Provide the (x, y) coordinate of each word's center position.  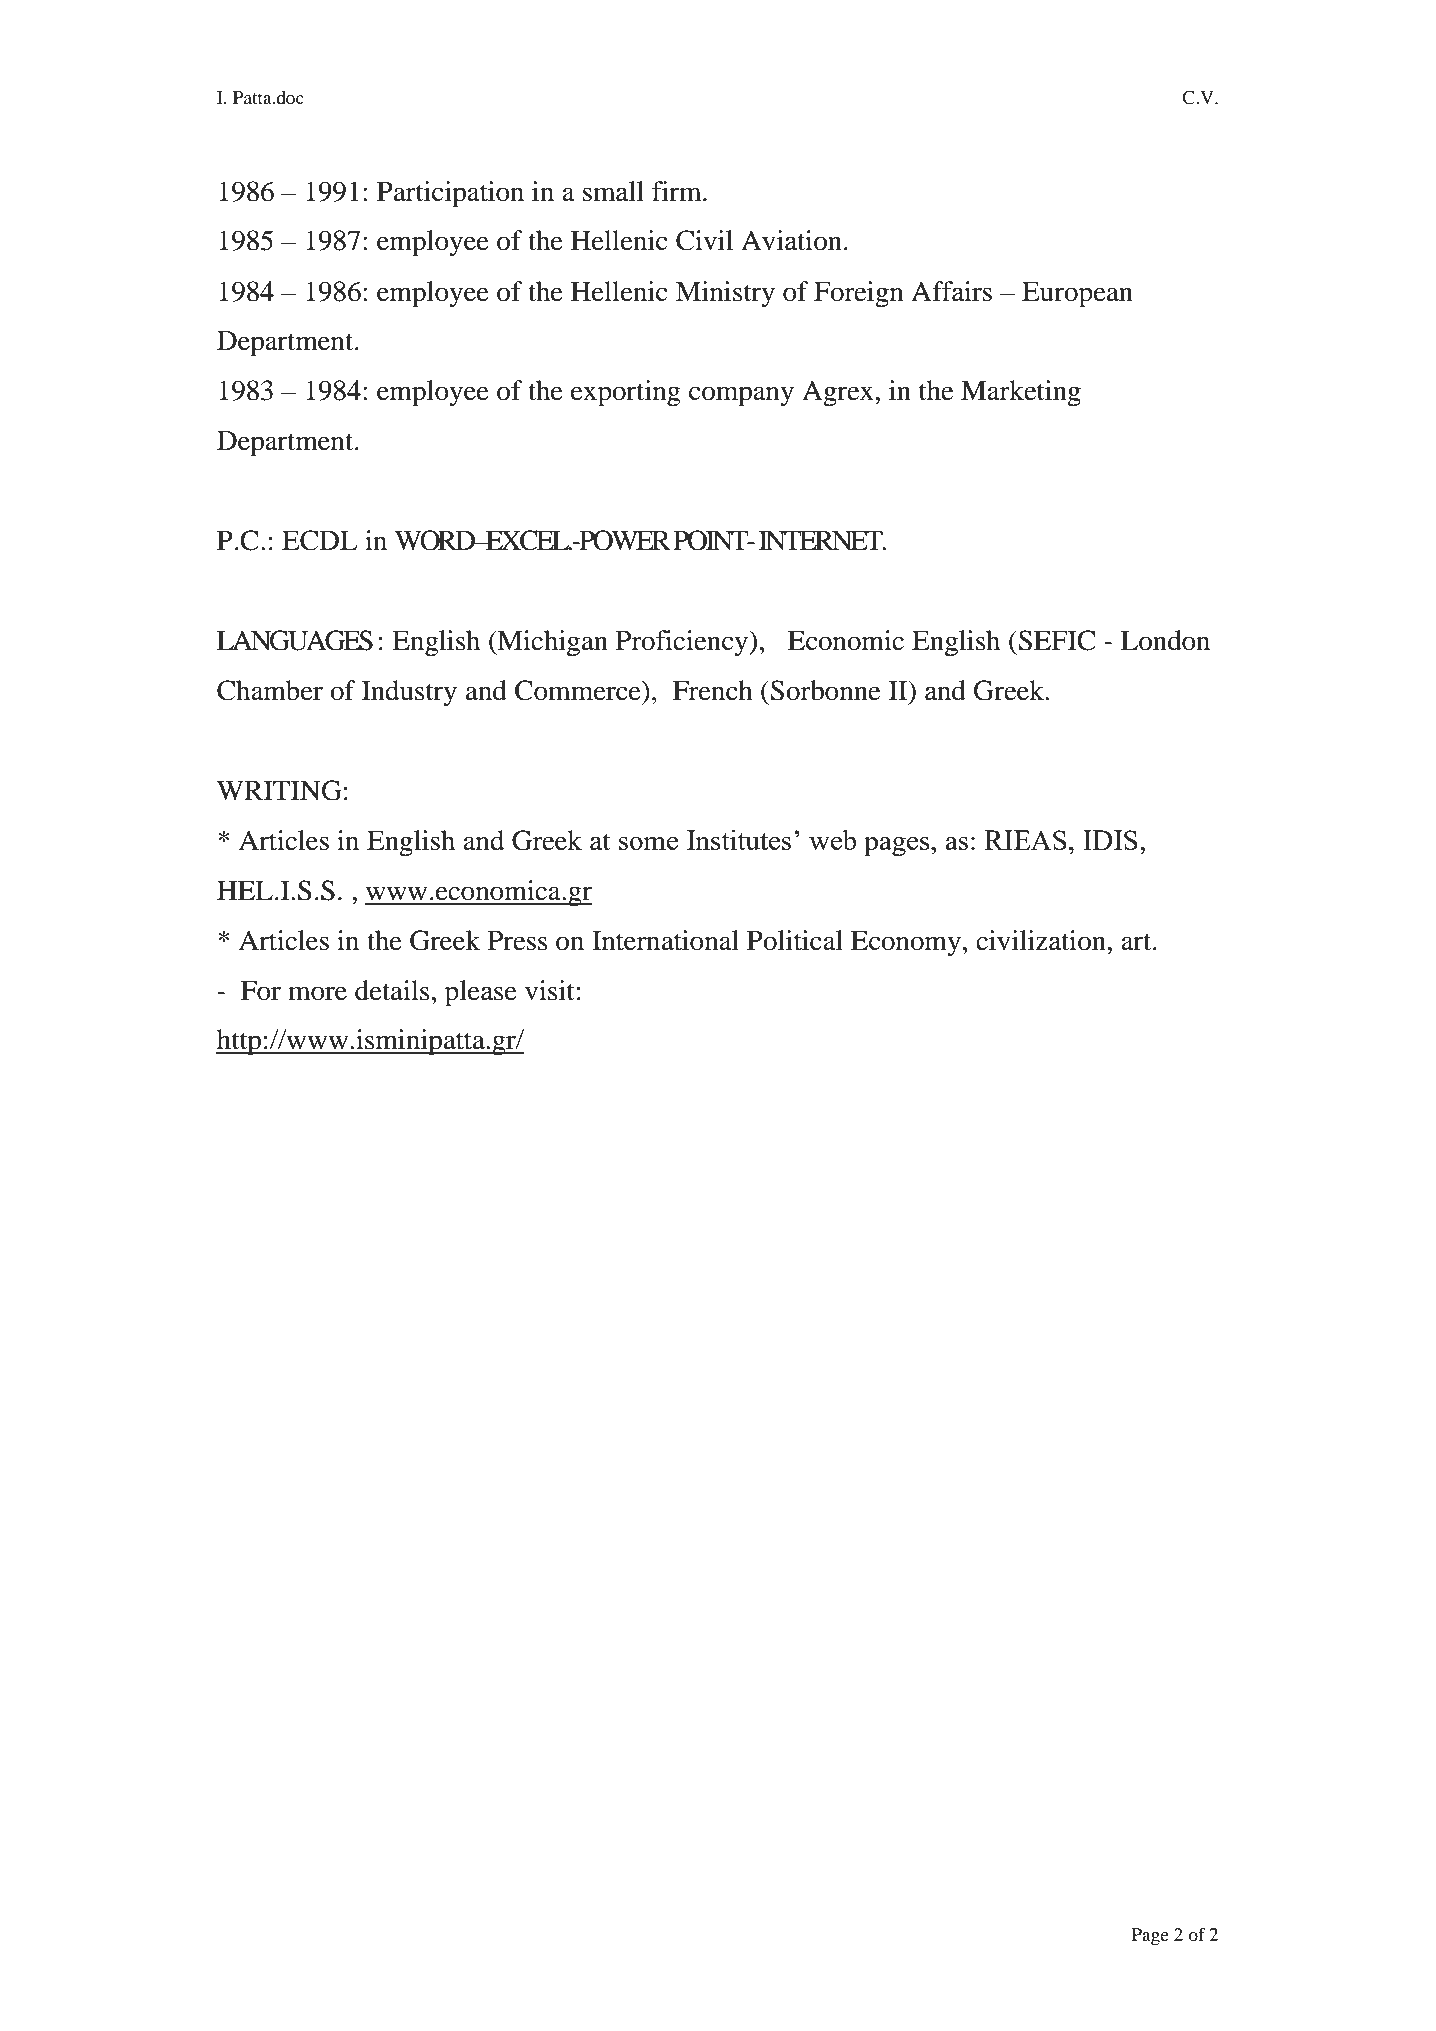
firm (678, 191)
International (665, 940)
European (1077, 294)
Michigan (551, 643)
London (1165, 640)
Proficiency (683, 643)
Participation (450, 194)
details (392, 990)
